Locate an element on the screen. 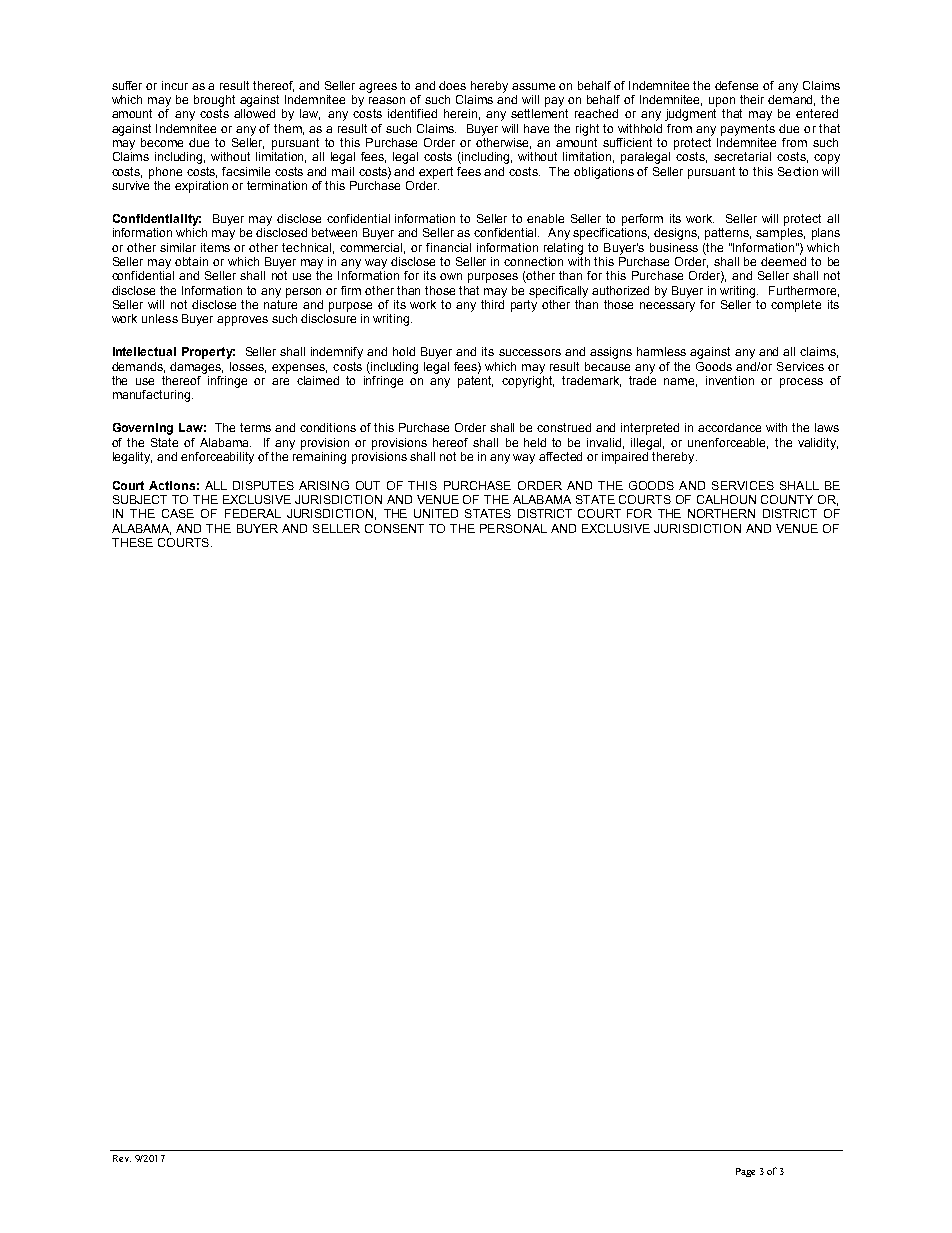 The height and width of the screenshot is (1233, 952). CASE is located at coordinates (178, 513).
